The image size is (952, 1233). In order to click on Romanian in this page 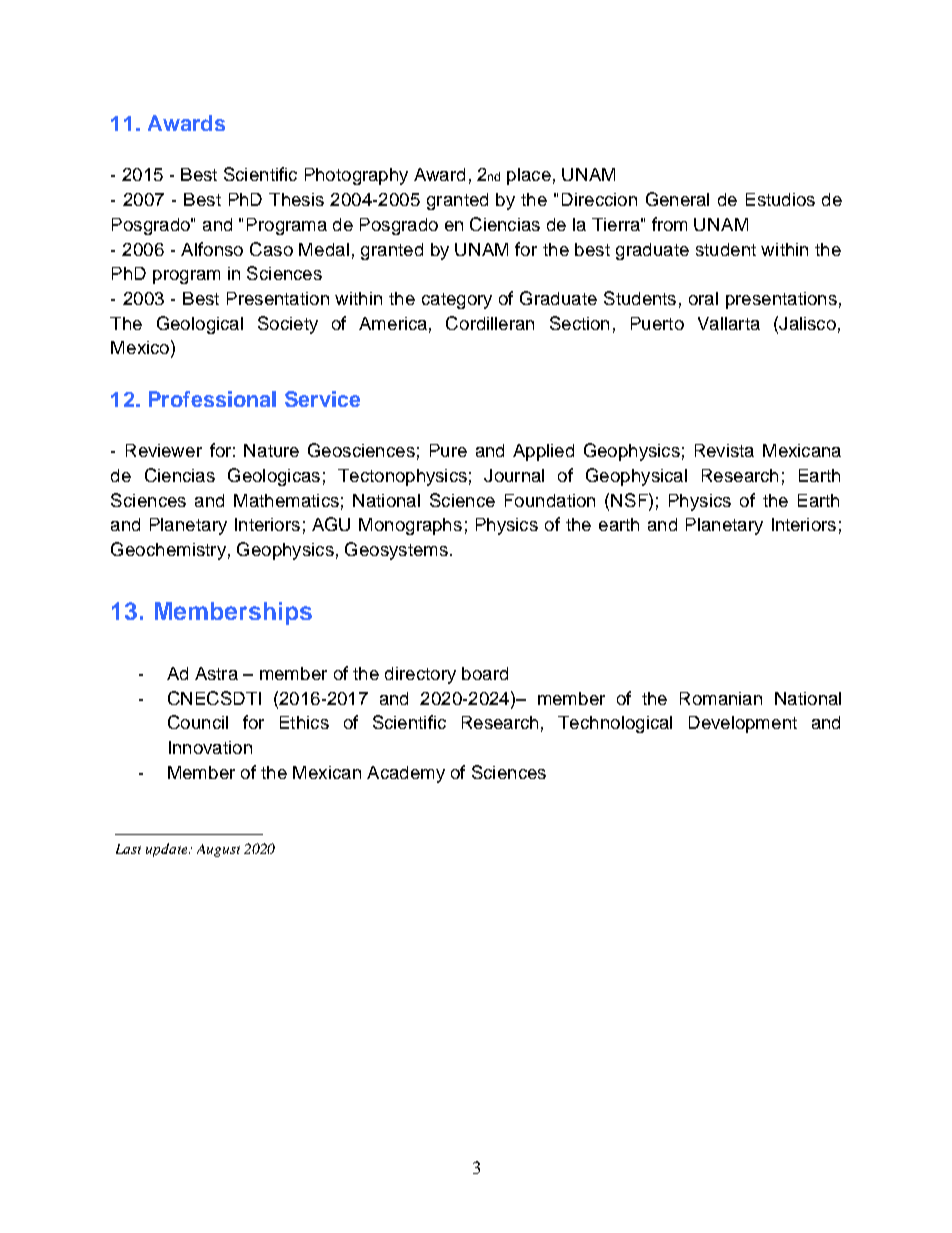, I will do `click(721, 698)`.
